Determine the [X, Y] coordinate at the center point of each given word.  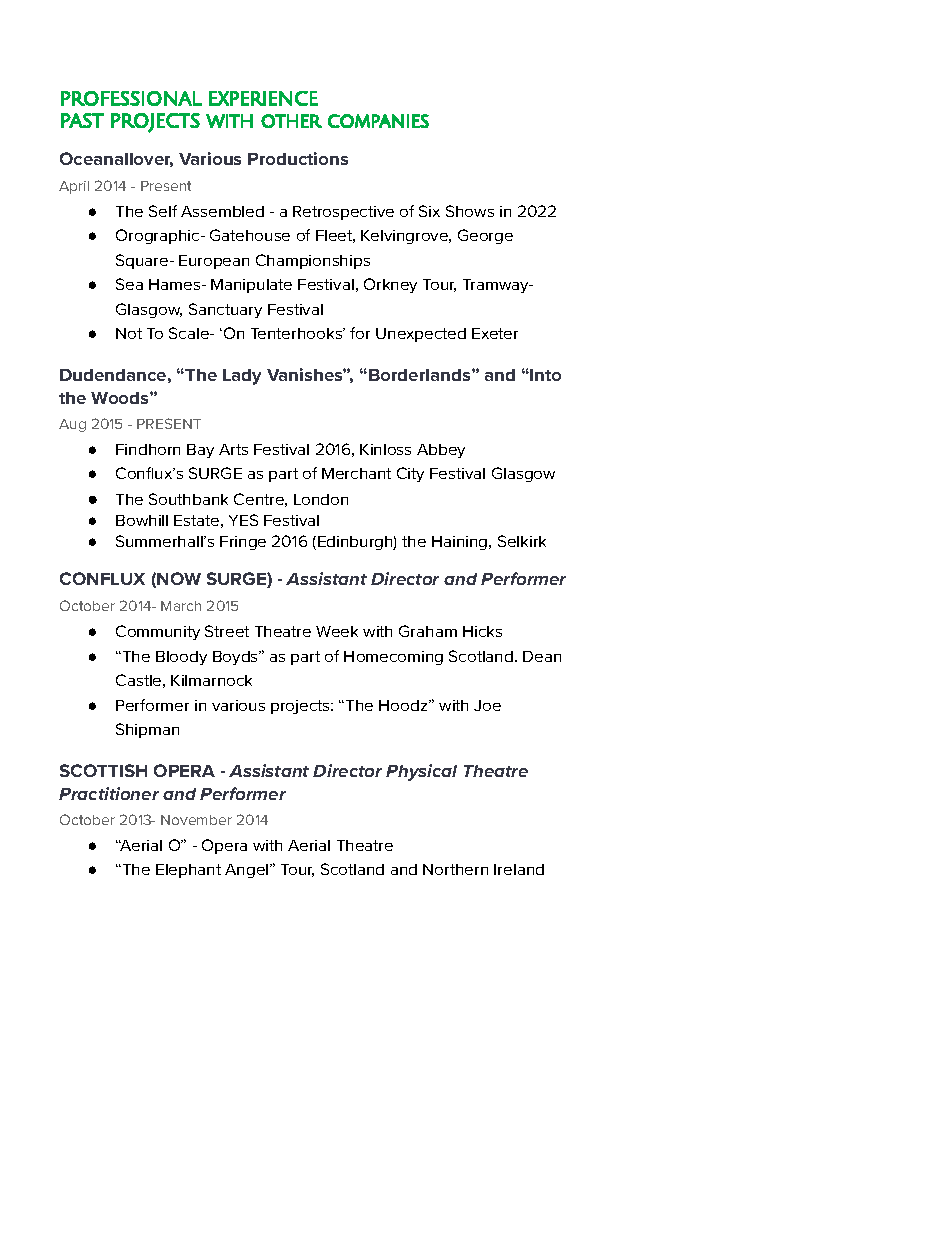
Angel [248, 871]
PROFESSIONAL [131, 98]
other [291, 121]
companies [378, 121]
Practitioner [109, 793]
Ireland [519, 869]
